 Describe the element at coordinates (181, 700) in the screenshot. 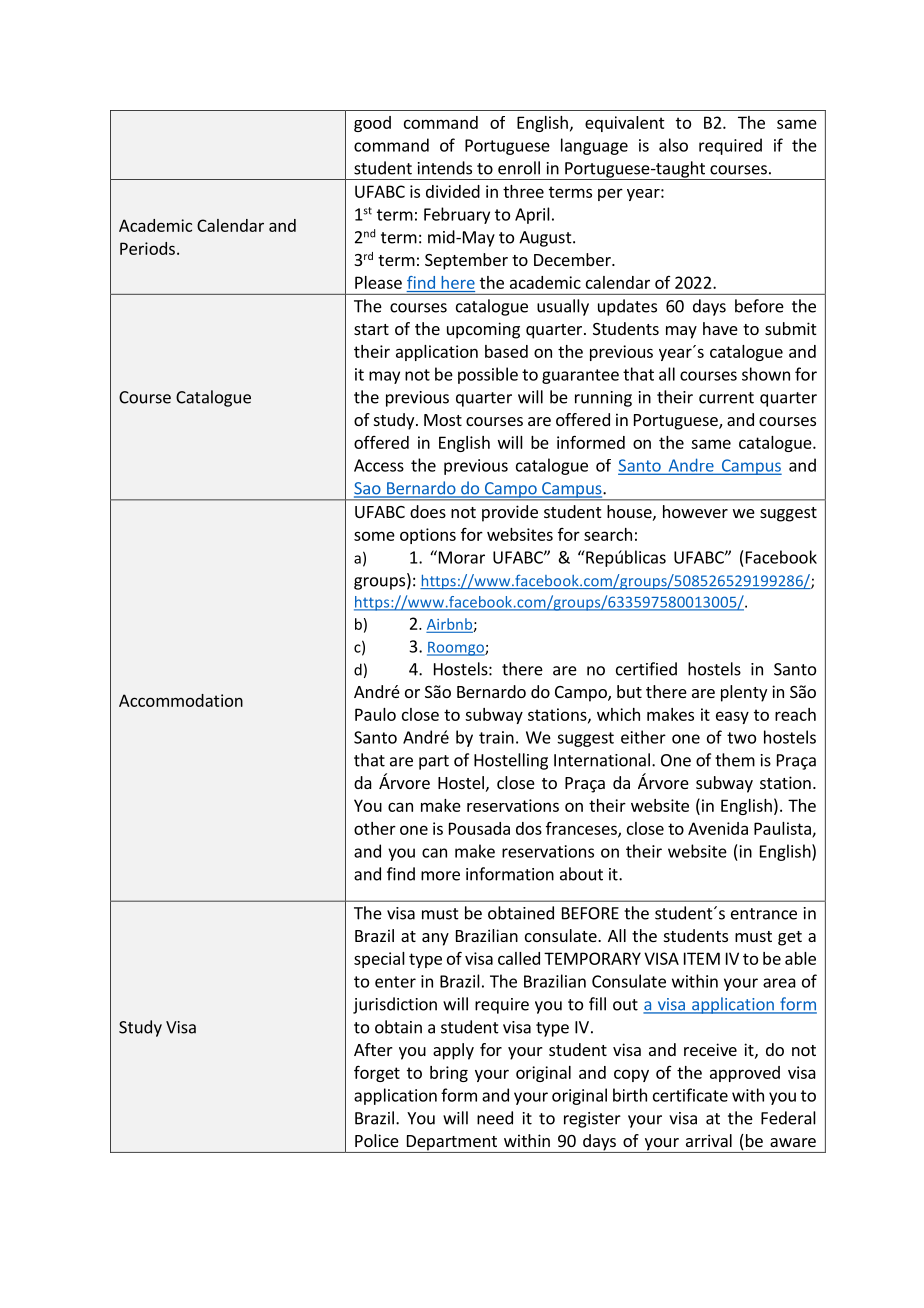

I see `Accommodation` at that location.
